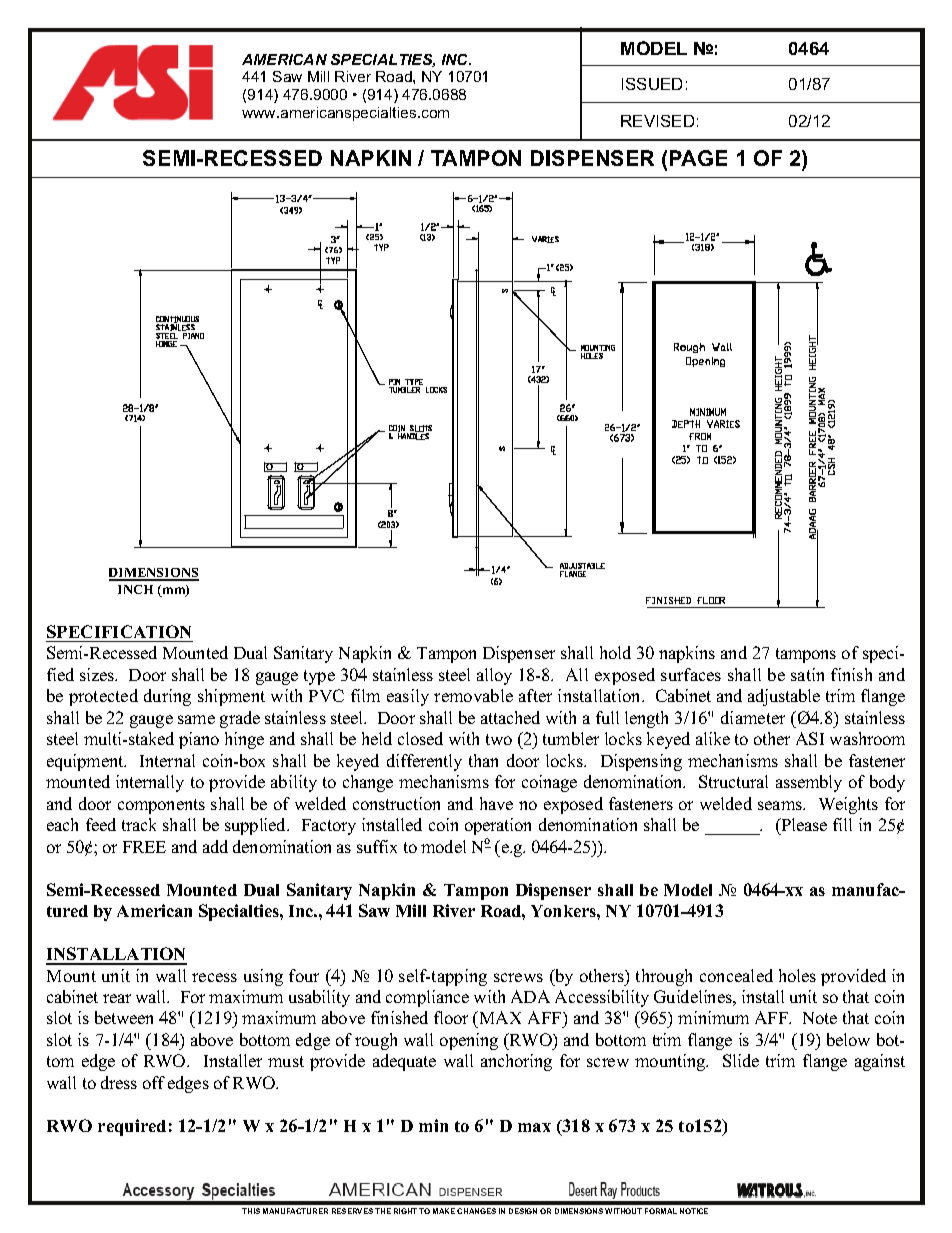 This image has height=1233, width=952. I want to click on during, so click(167, 697).
